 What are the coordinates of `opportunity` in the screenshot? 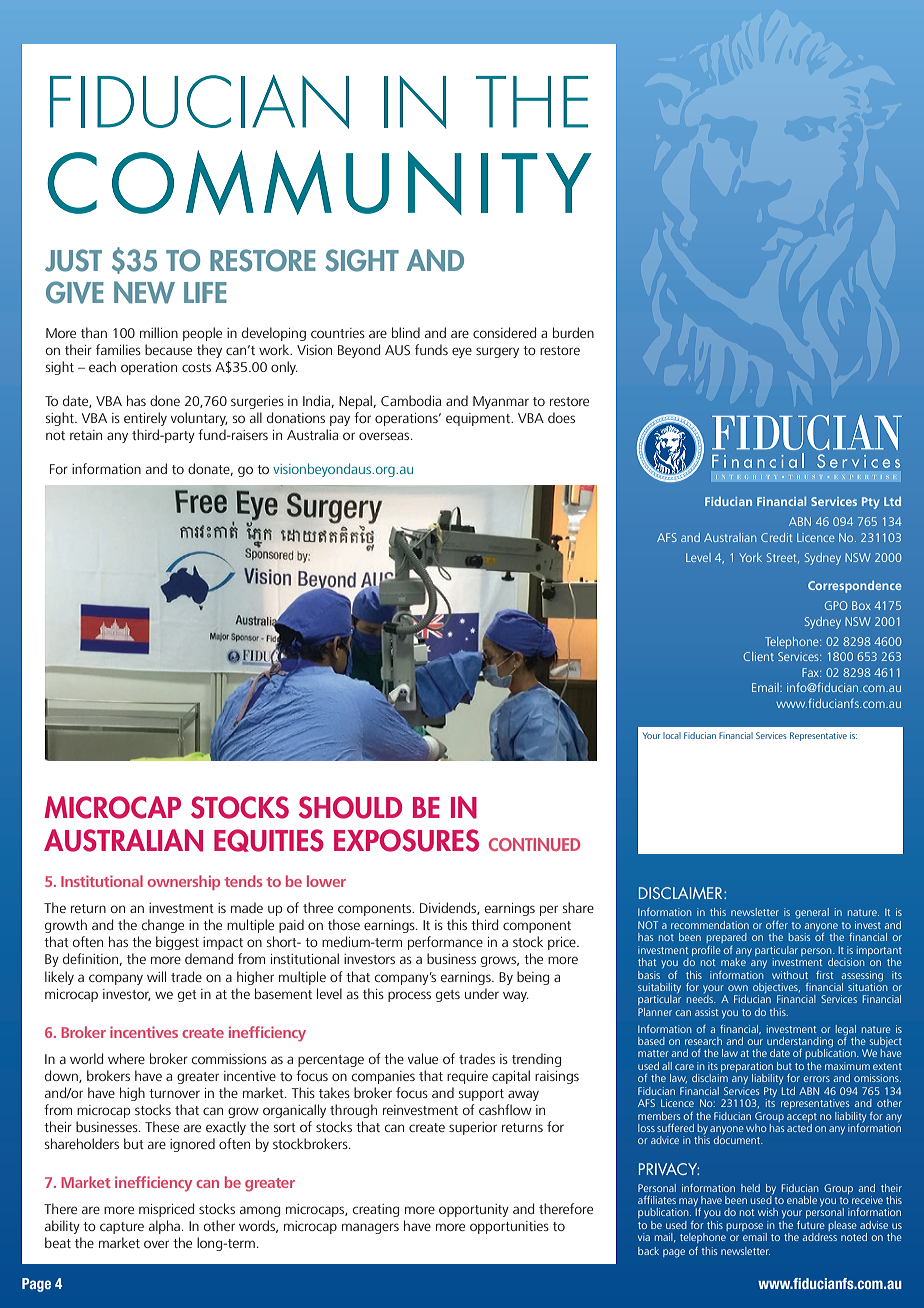 It's located at (474, 1210).
